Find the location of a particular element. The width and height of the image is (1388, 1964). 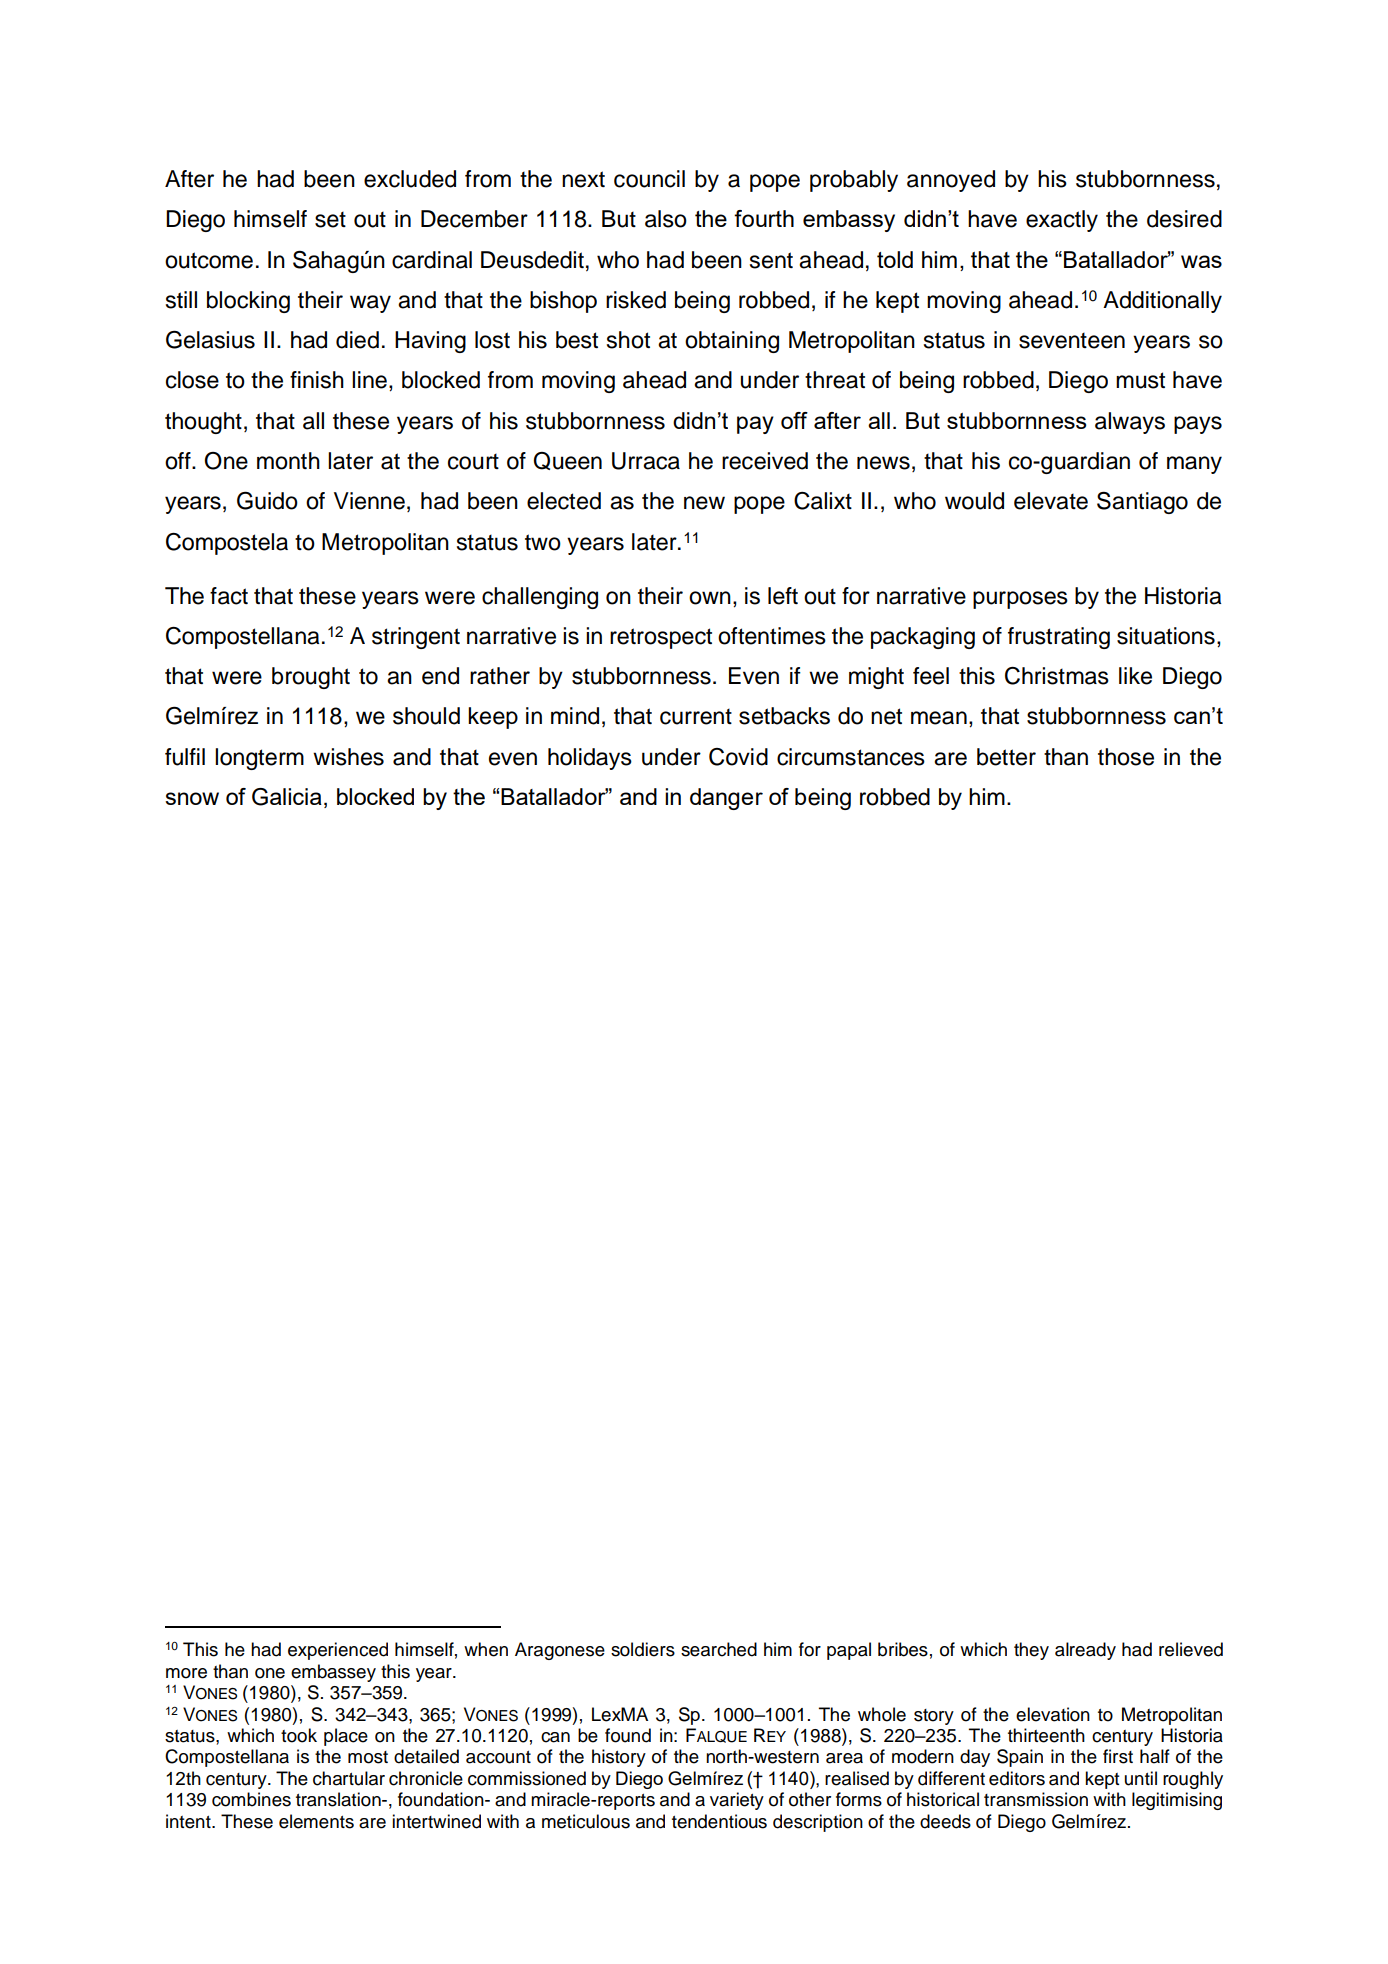

already is located at coordinates (1085, 1651).
